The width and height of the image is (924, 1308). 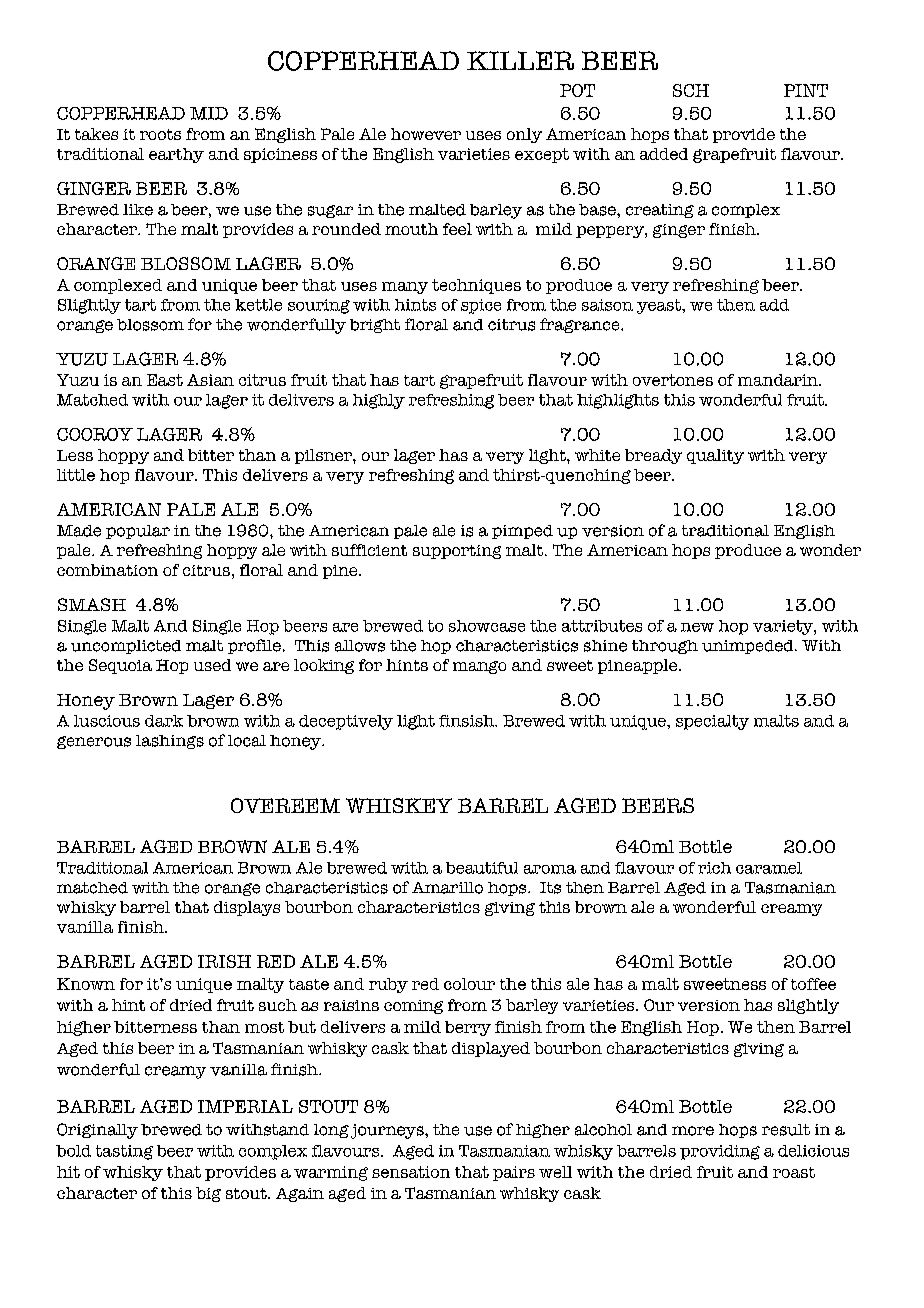 I want to click on Less, so click(x=75, y=455).
